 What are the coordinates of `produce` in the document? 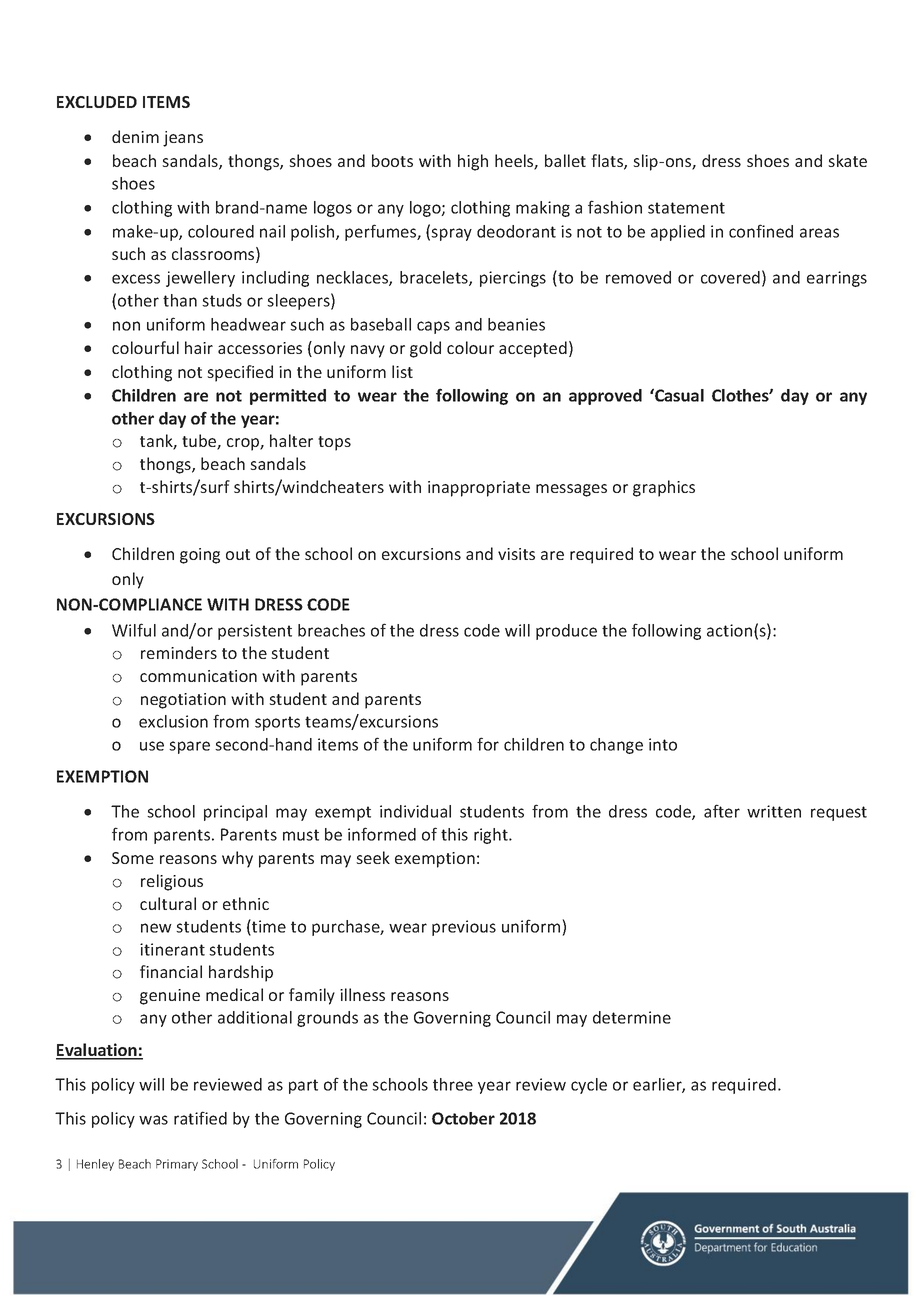 It's located at (566, 632).
